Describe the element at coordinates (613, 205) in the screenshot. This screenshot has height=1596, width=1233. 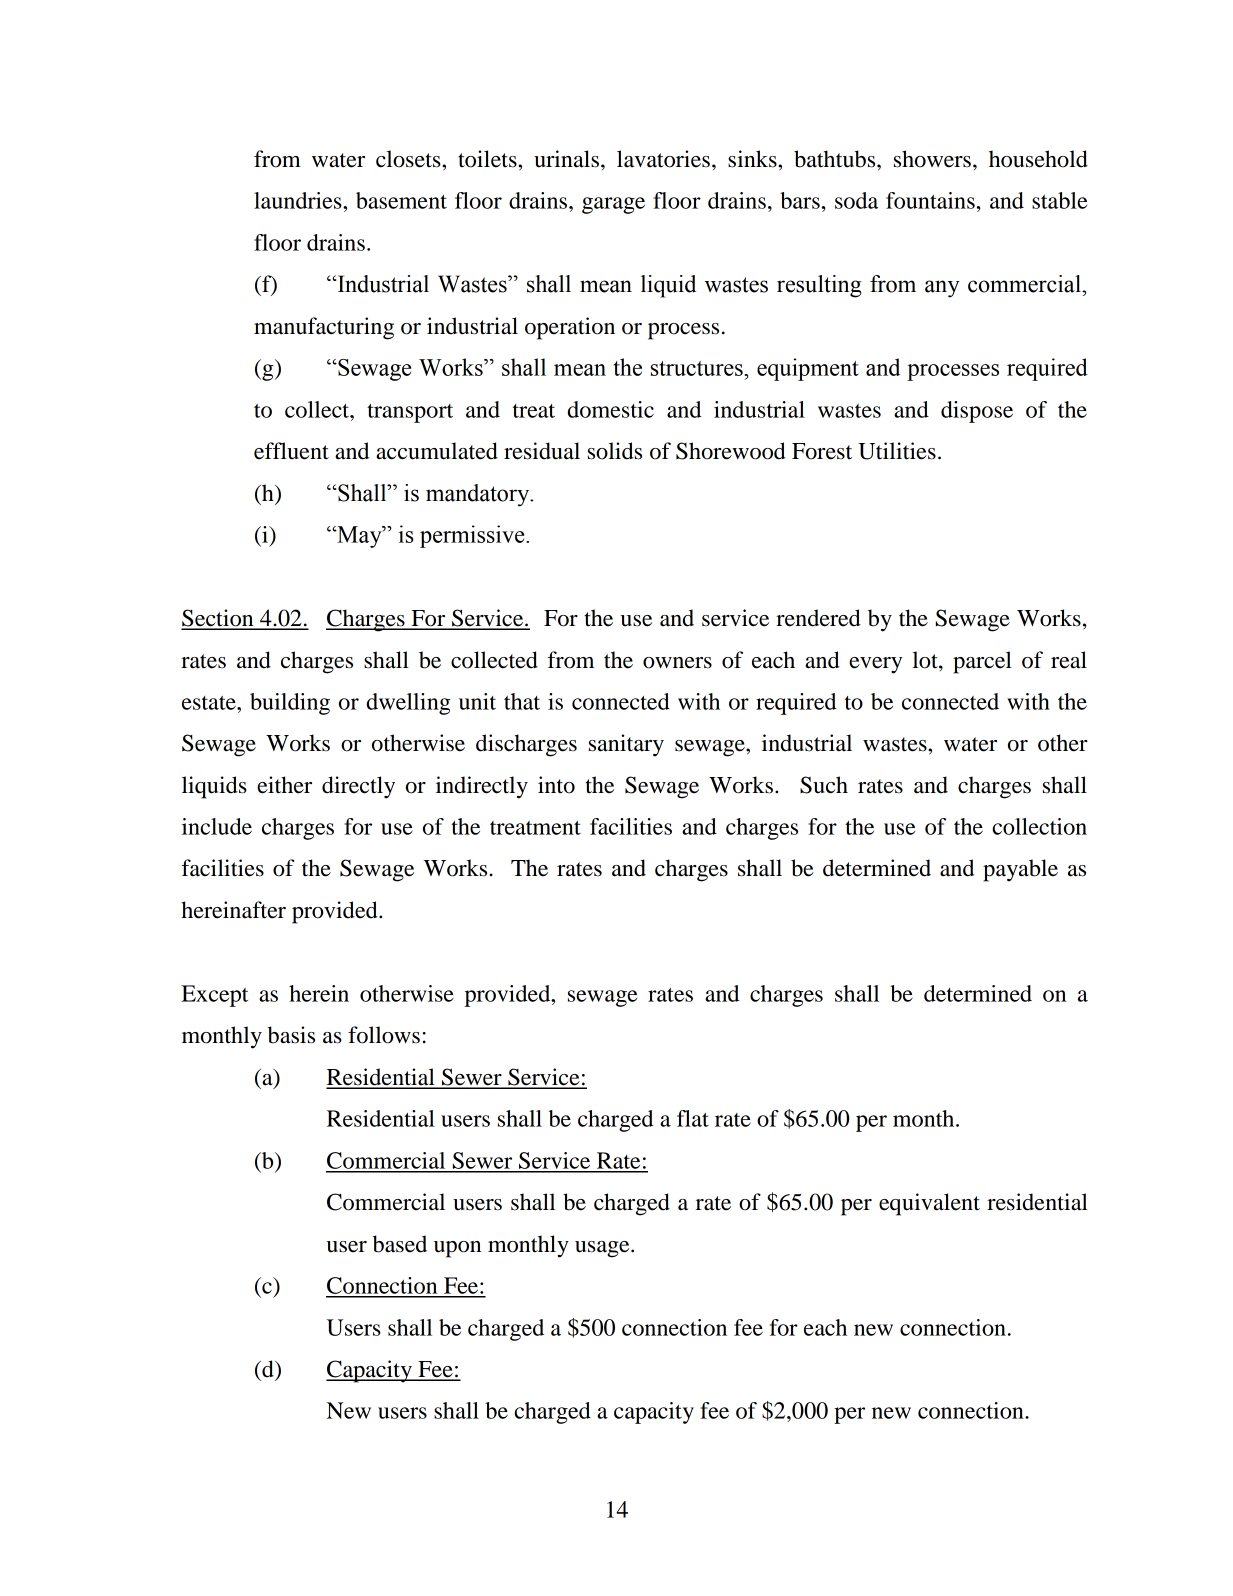
I see `garage` at that location.
